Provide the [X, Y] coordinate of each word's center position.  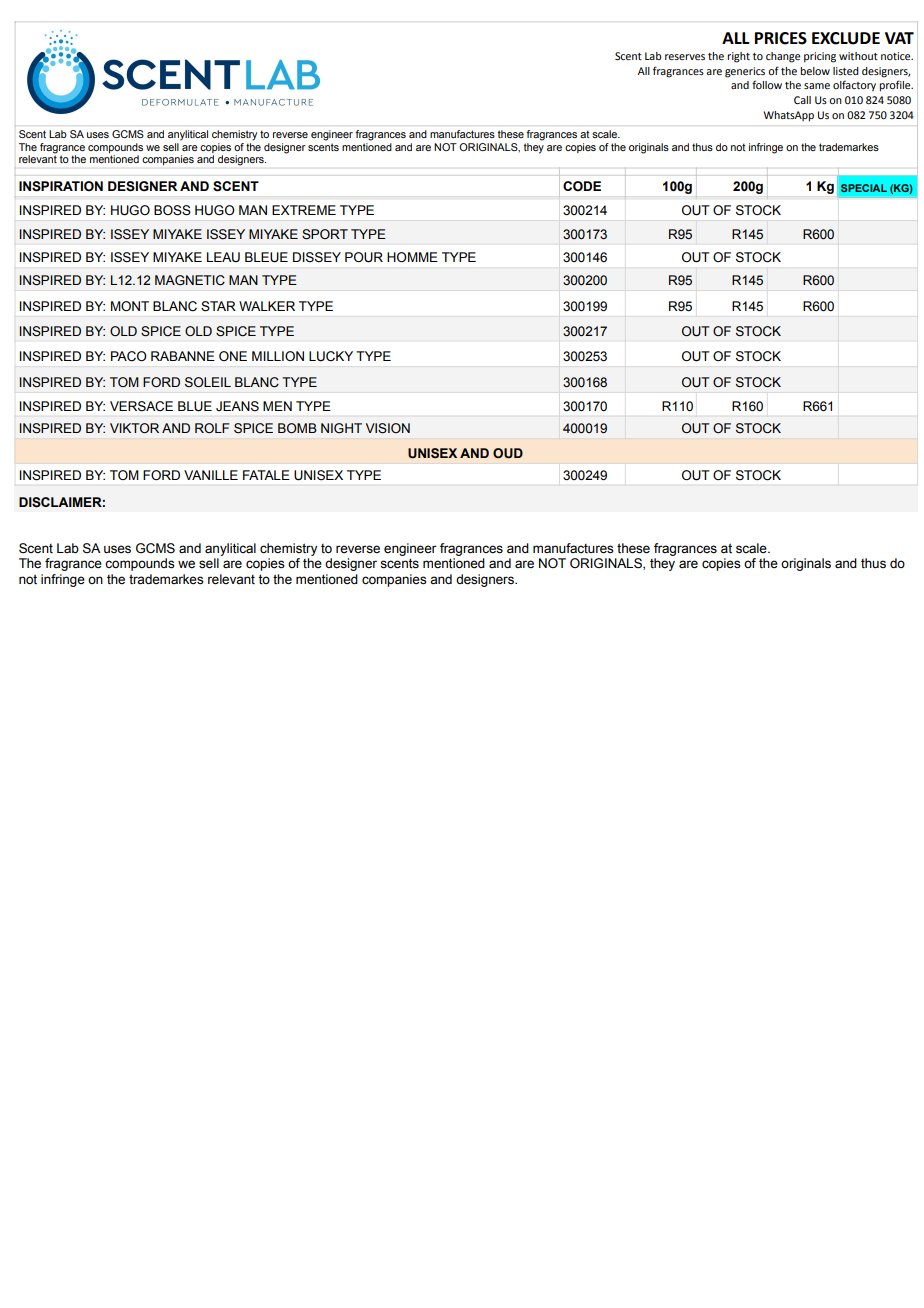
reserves [685, 57]
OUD [508, 453]
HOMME [412, 257]
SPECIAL [864, 188]
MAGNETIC [190, 280]
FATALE [266, 475]
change [783, 57]
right [738, 57]
